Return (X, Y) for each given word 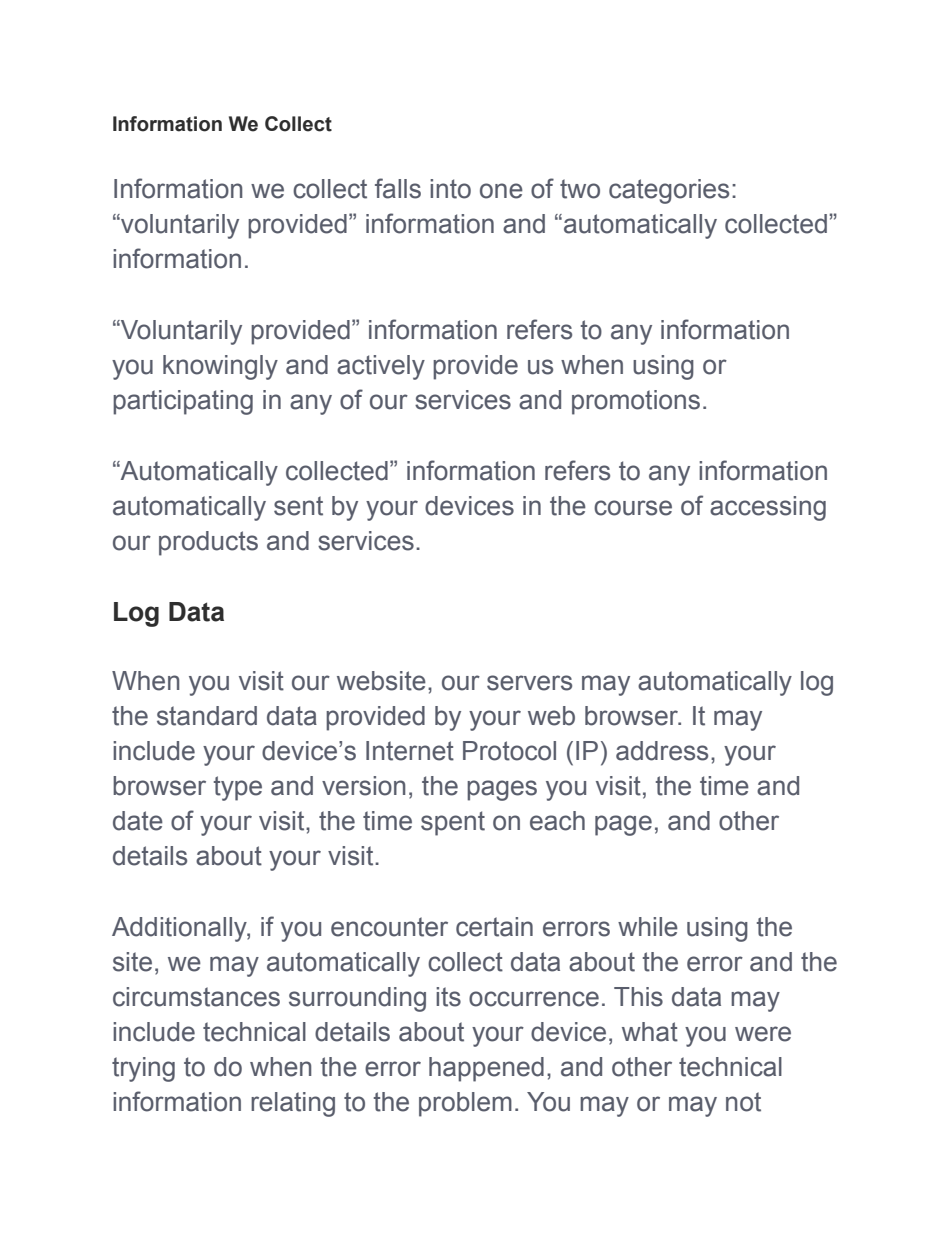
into (450, 189)
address (662, 751)
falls (398, 188)
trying (143, 1069)
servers (529, 683)
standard (207, 716)
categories (669, 191)
